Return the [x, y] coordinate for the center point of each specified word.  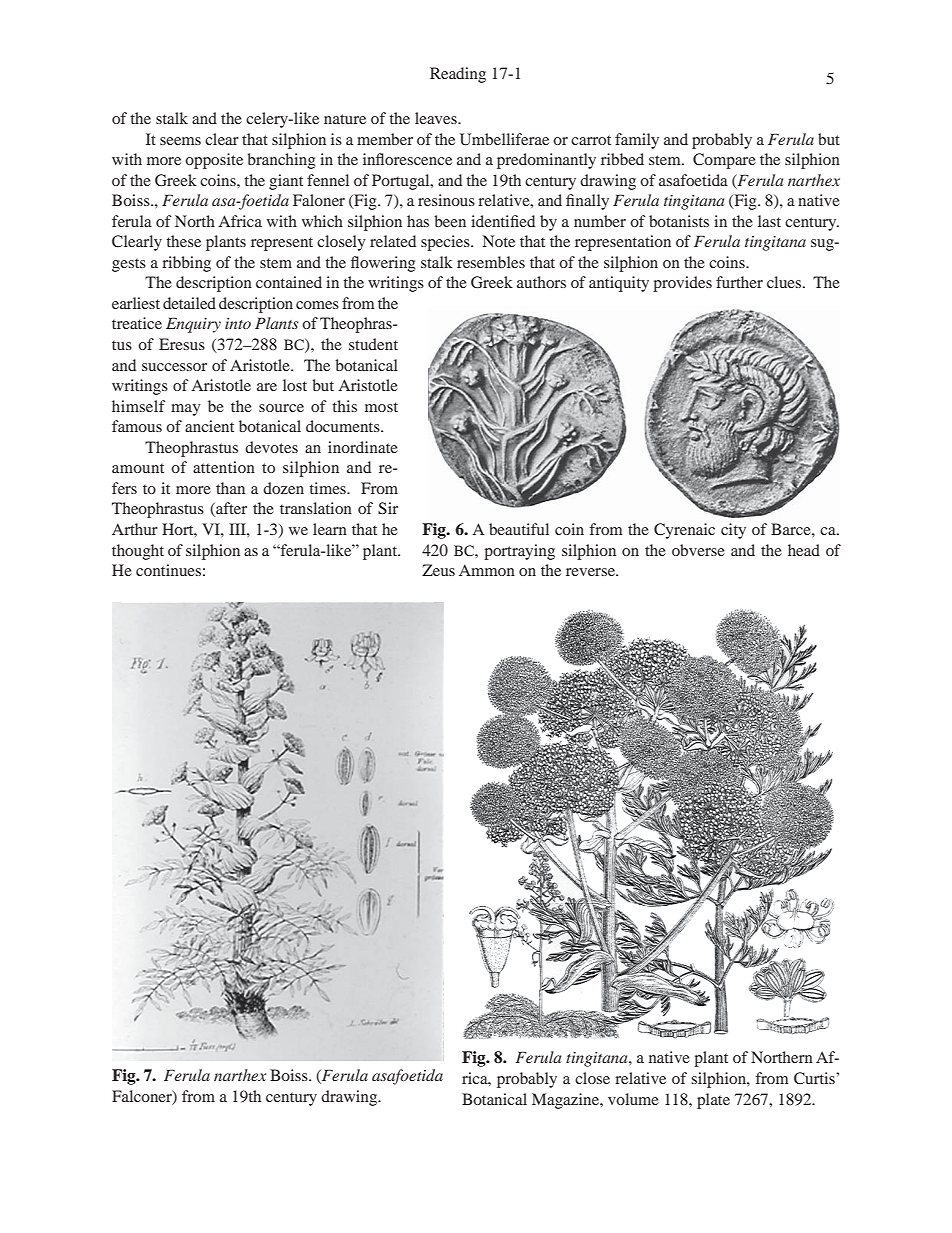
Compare [724, 161]
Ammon [487, 570]
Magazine [566, 1101]
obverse [698, 550]
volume [633, 1099]
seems [180, 141]
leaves [437, 118]
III [238, 529]
